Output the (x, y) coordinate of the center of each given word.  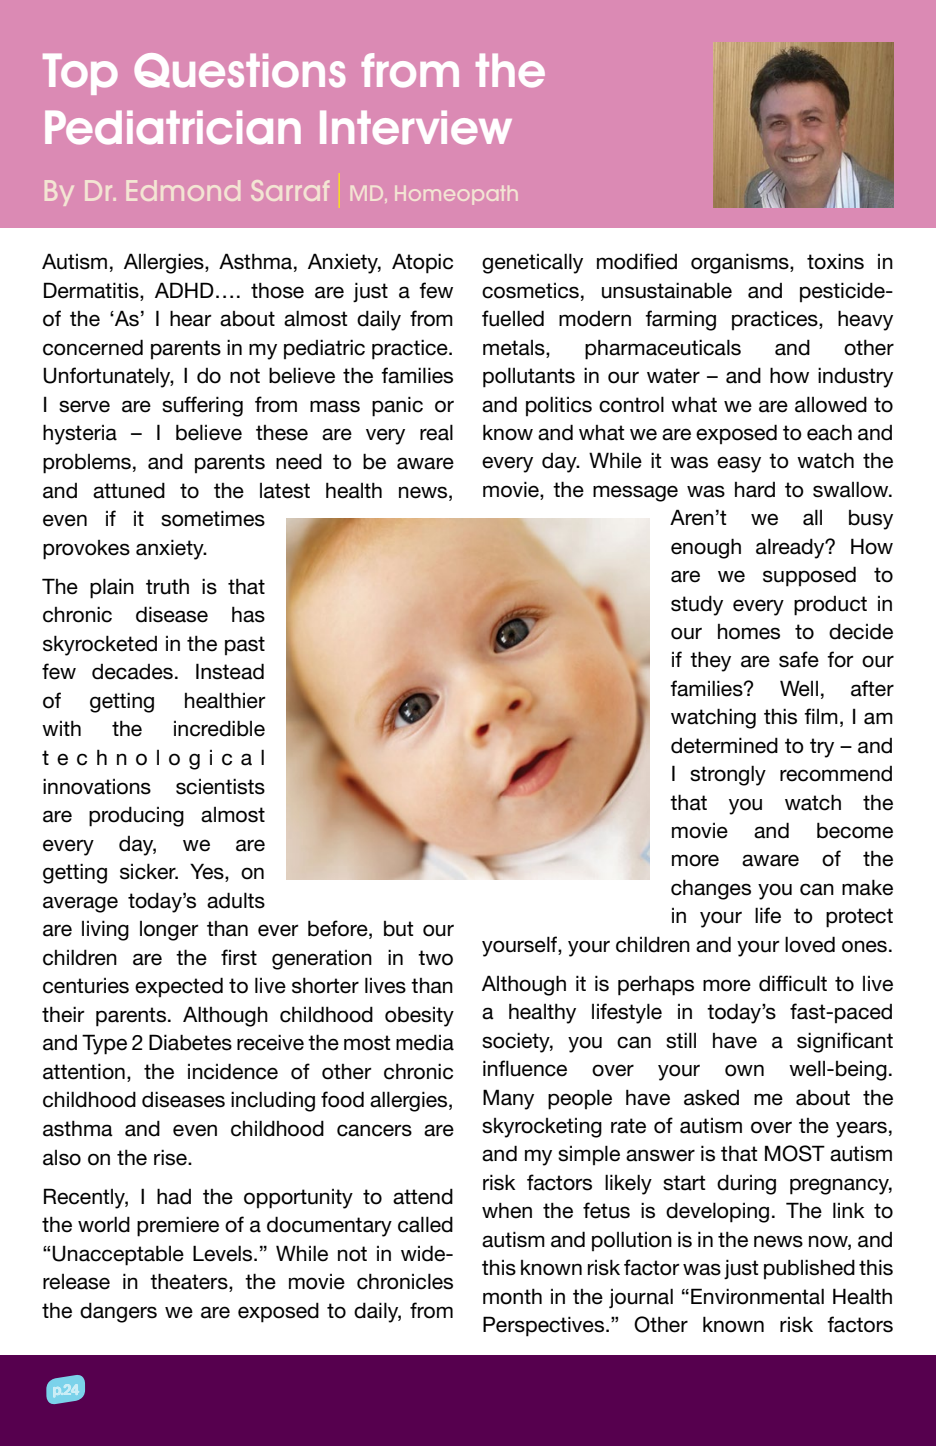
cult (810, 983)
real (436, 432)
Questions (239, 70)
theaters (190, 1282)
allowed (831, 404)
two (435, 958)
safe (799, 659)
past (245, 645)
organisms (741, 263)
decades (132, 672)
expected (179, 987)
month (512, 1296)
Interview (416, 128)
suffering (202, 406)
